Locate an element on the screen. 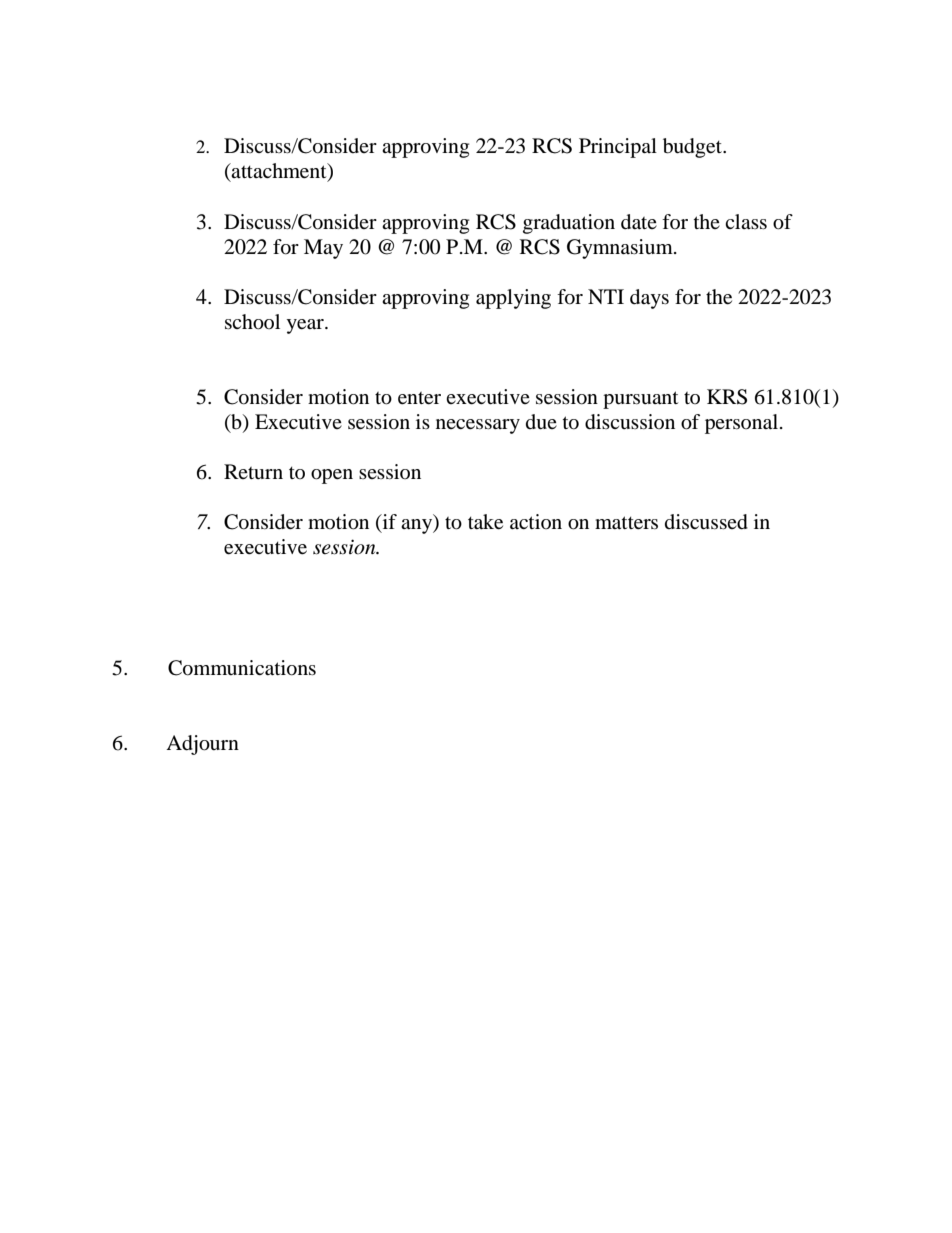 The image size is (952, 1233). KRS is located at coordinates (727, 397).
